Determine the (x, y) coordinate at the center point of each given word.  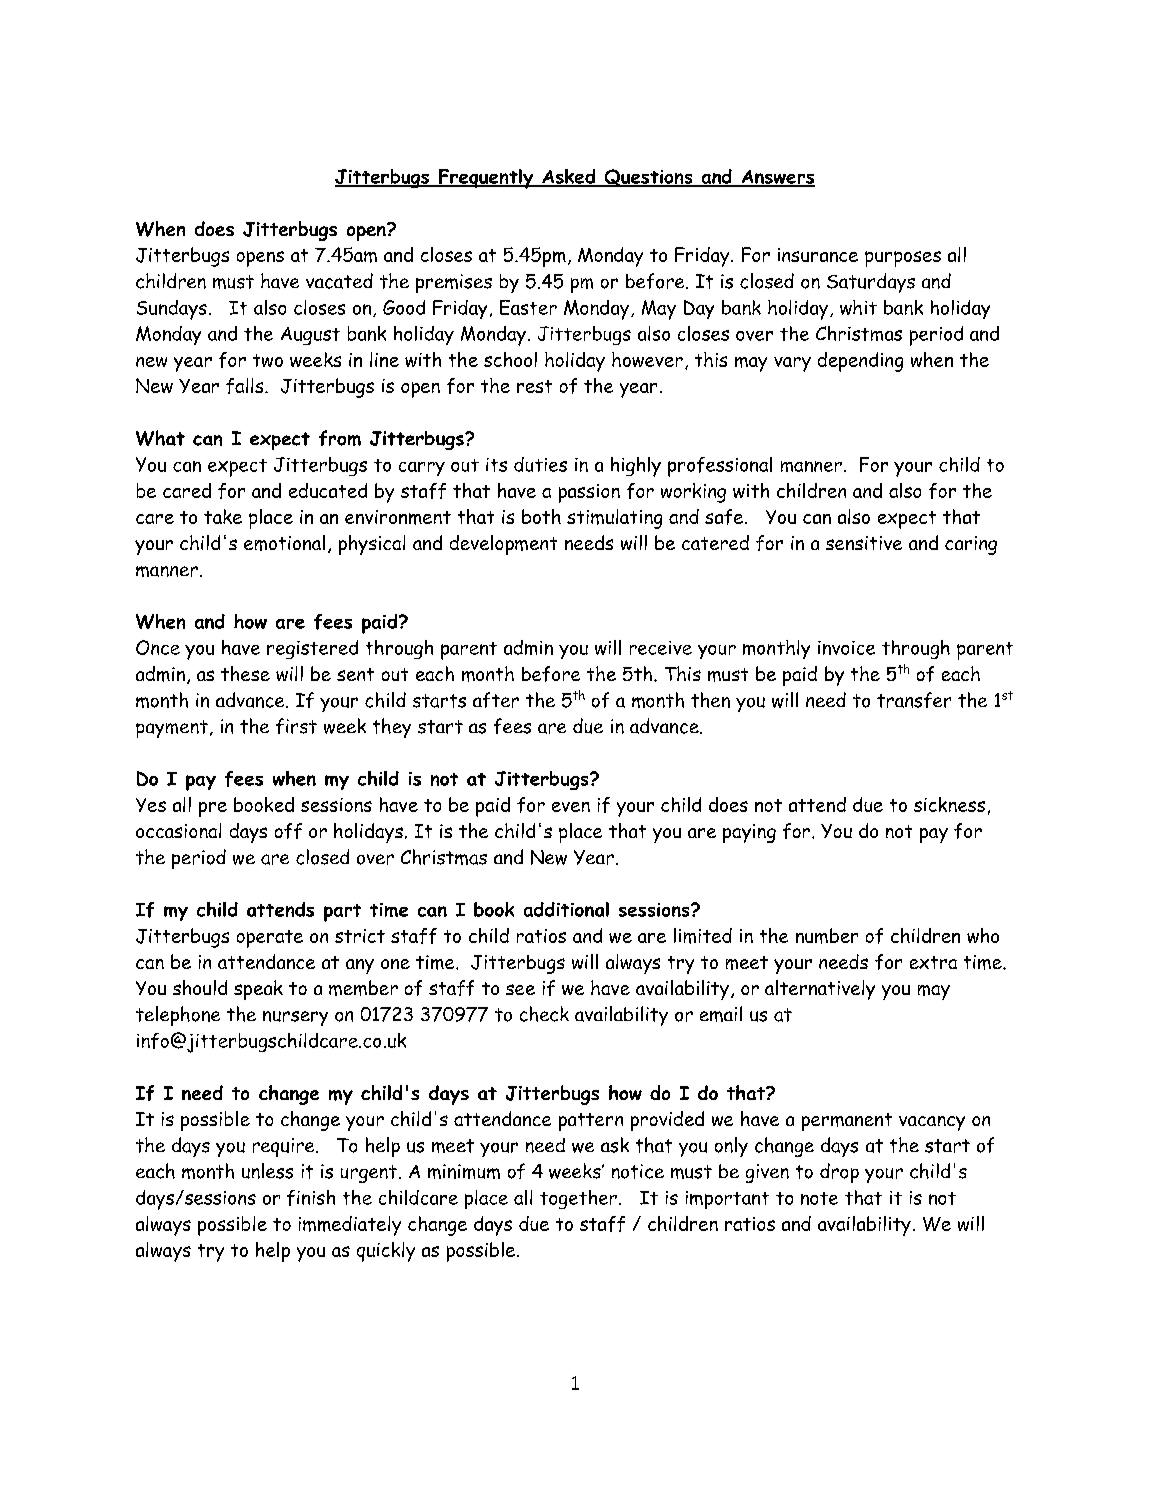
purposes (903, 259)
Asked (569, 177)
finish (311, 1198)
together (578, 1199)
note (819, 1198)
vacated (339, 281)
